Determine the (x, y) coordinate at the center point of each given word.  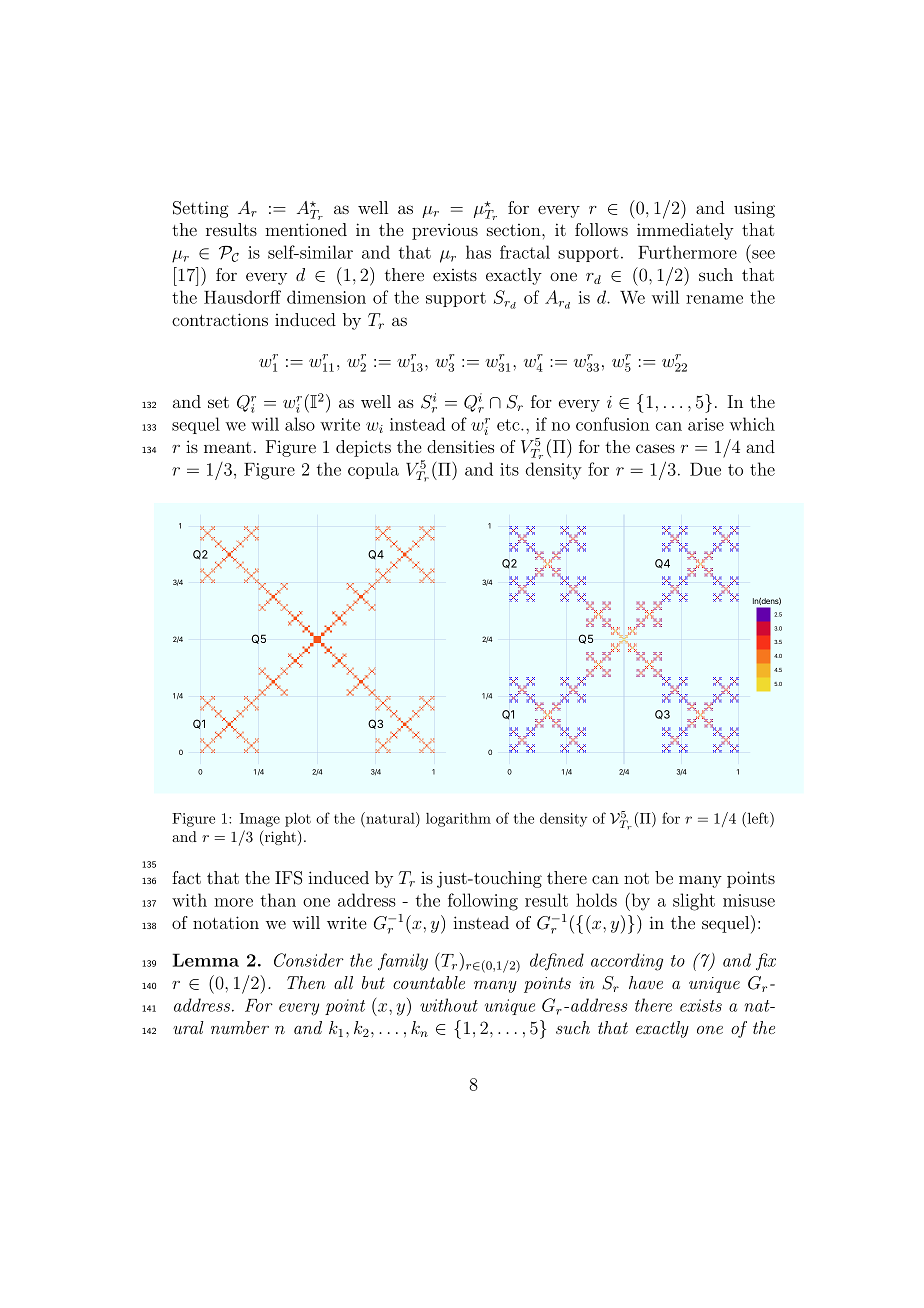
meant (227, 447)
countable (429, 982)
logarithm (458, 820)
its (509, 469)
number (240, 1027)
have (646, 982)
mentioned (306, 229)
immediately (685, 231)
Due (705, 469)
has (478, 252)
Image (260, 820)
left (758, 818)
